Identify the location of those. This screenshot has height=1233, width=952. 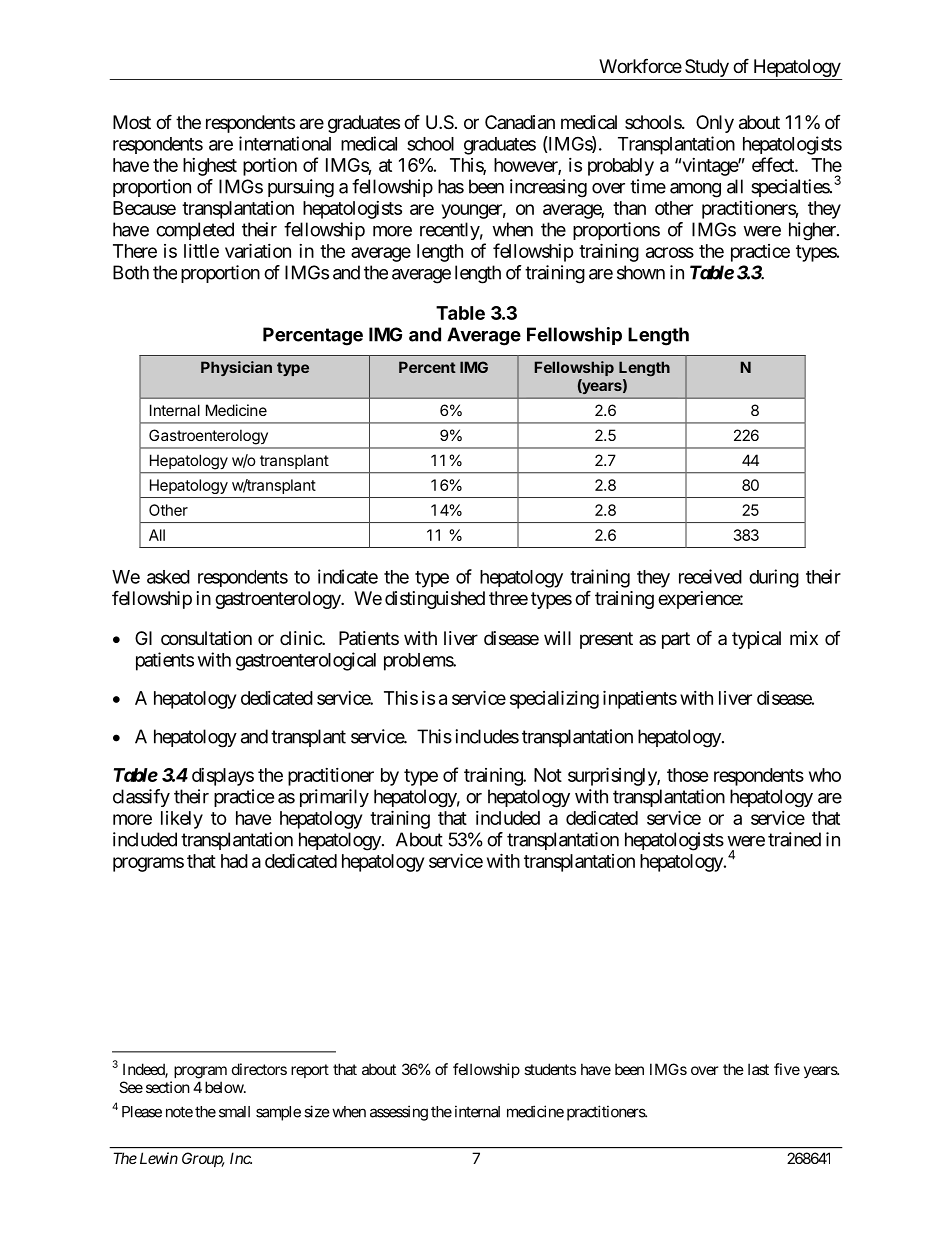
(688, 775).
